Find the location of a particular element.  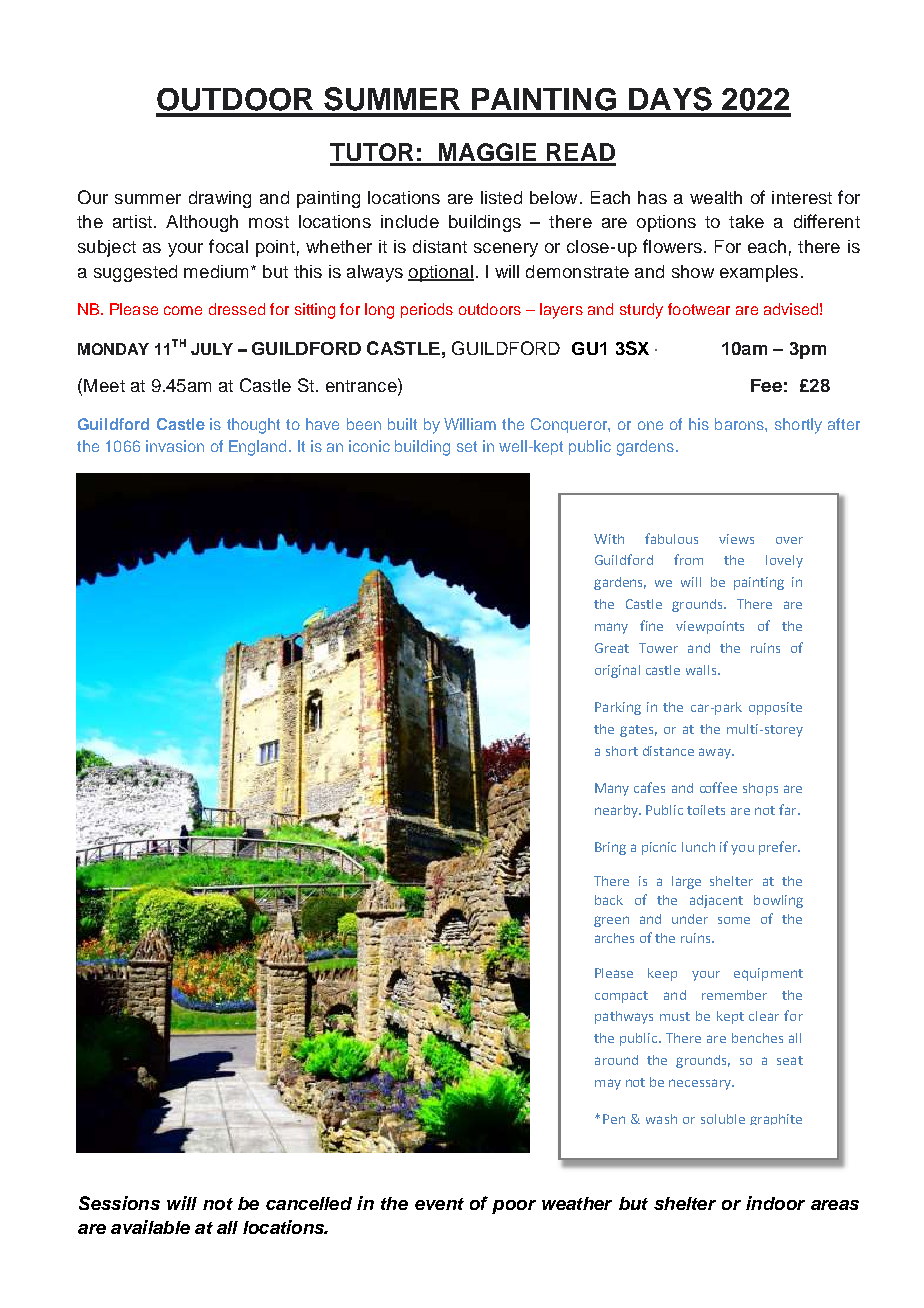

set is located at coordinates (467, 446).
